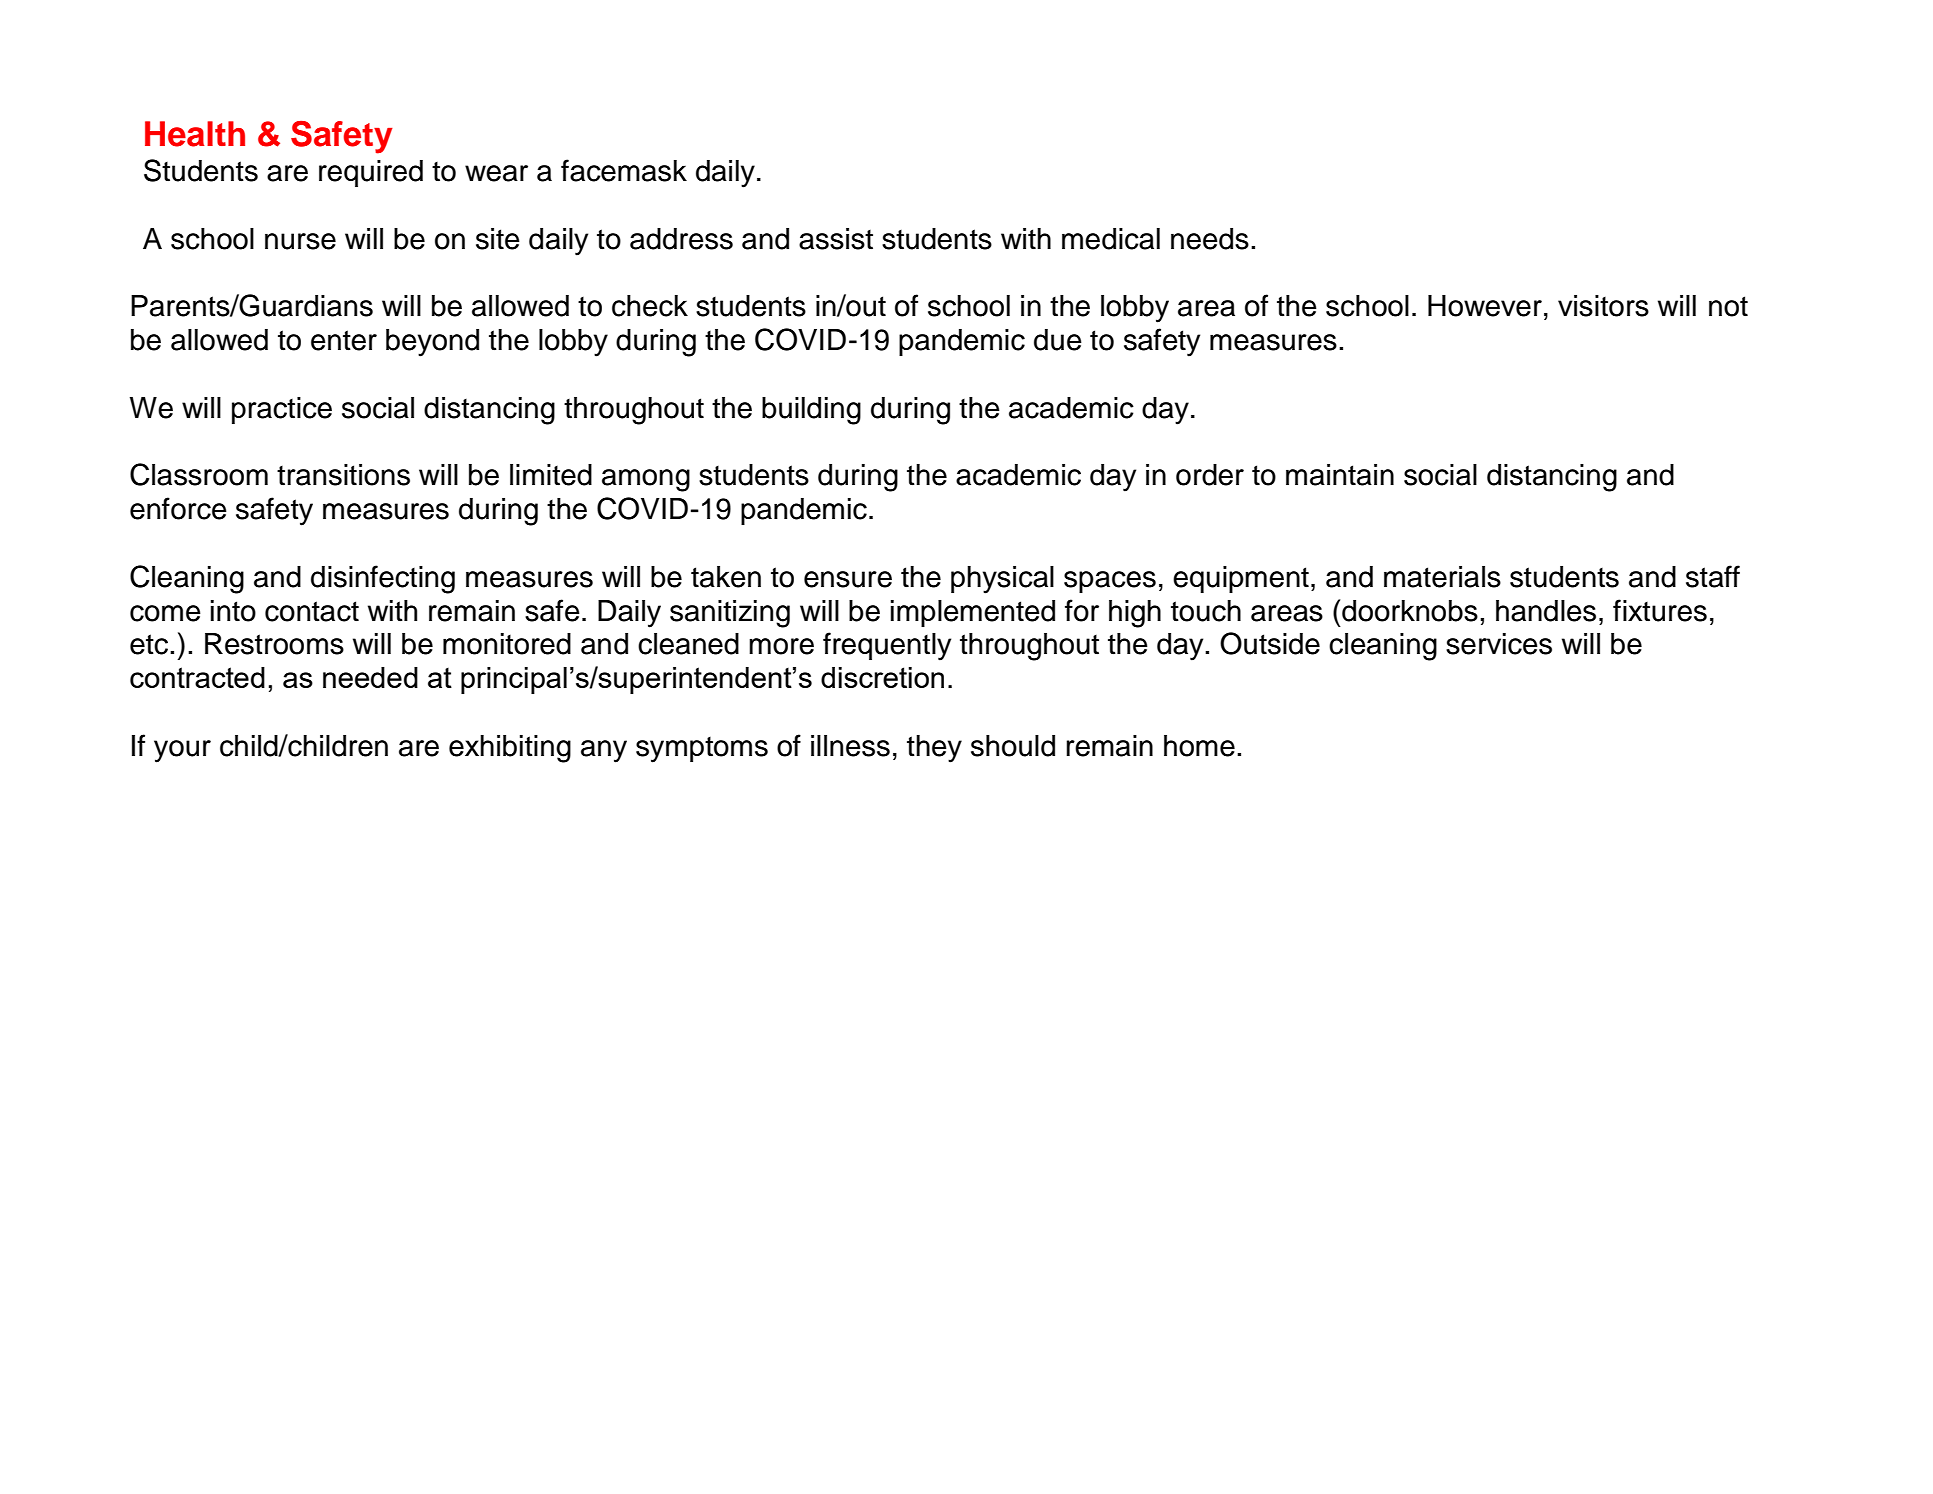 This screenshot has height=1494, width=1933. Describe the element at coordinates (1058, 340) in the screenshot. I see `due` at that location.
